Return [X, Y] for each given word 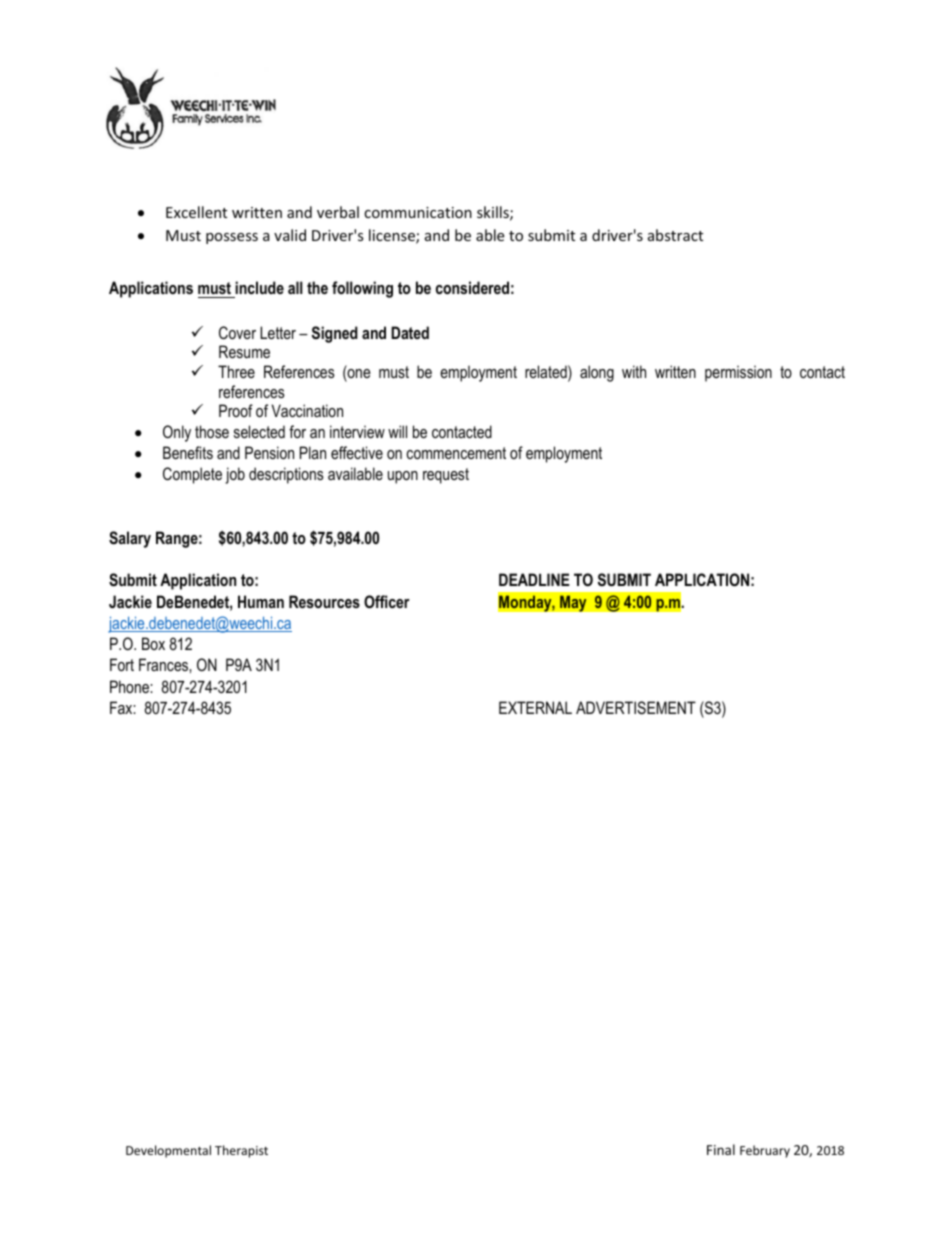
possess [232, 238]
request [446, 476]
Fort [122, 664]
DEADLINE [534, 579]
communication [418, 212]
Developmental [168, 1151]
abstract [675, 235]
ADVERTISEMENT [636, 708]
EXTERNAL [535, 707]
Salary [130, 539]
